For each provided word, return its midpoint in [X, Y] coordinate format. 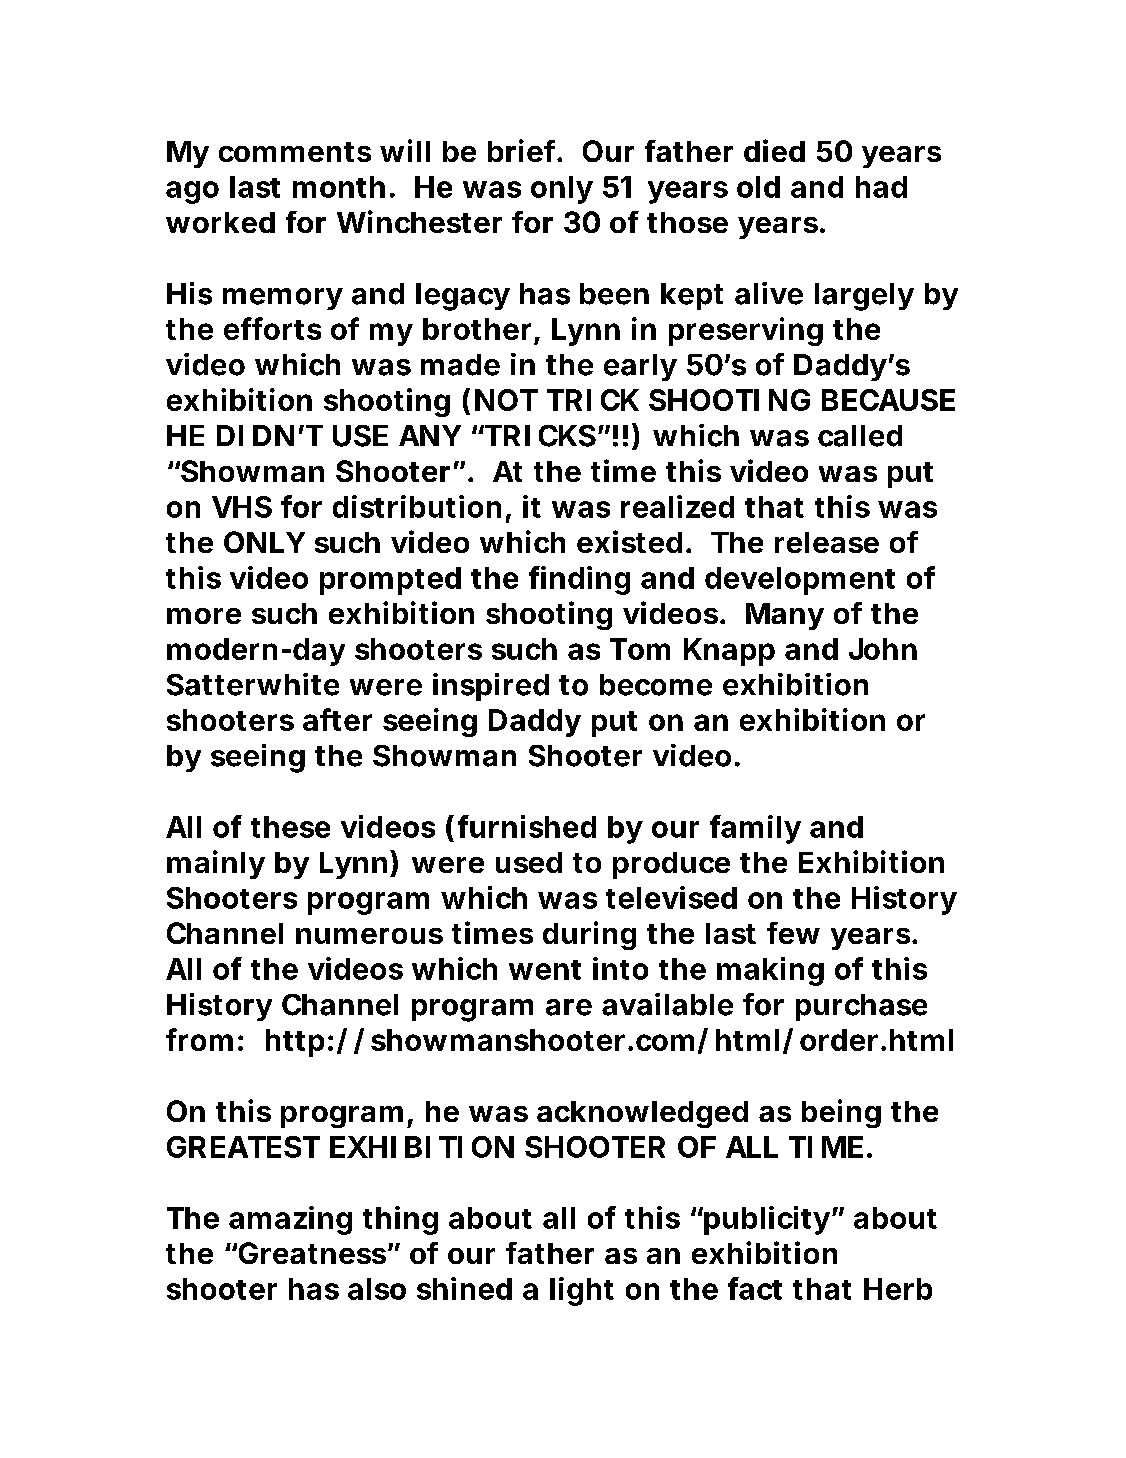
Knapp [729, 652]
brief [523, 150]
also [377, 1289]
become [656, 685]
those [687, 222]
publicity [766, 1220]
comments [295, 152]
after [337, 719]
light [582, 1291]
